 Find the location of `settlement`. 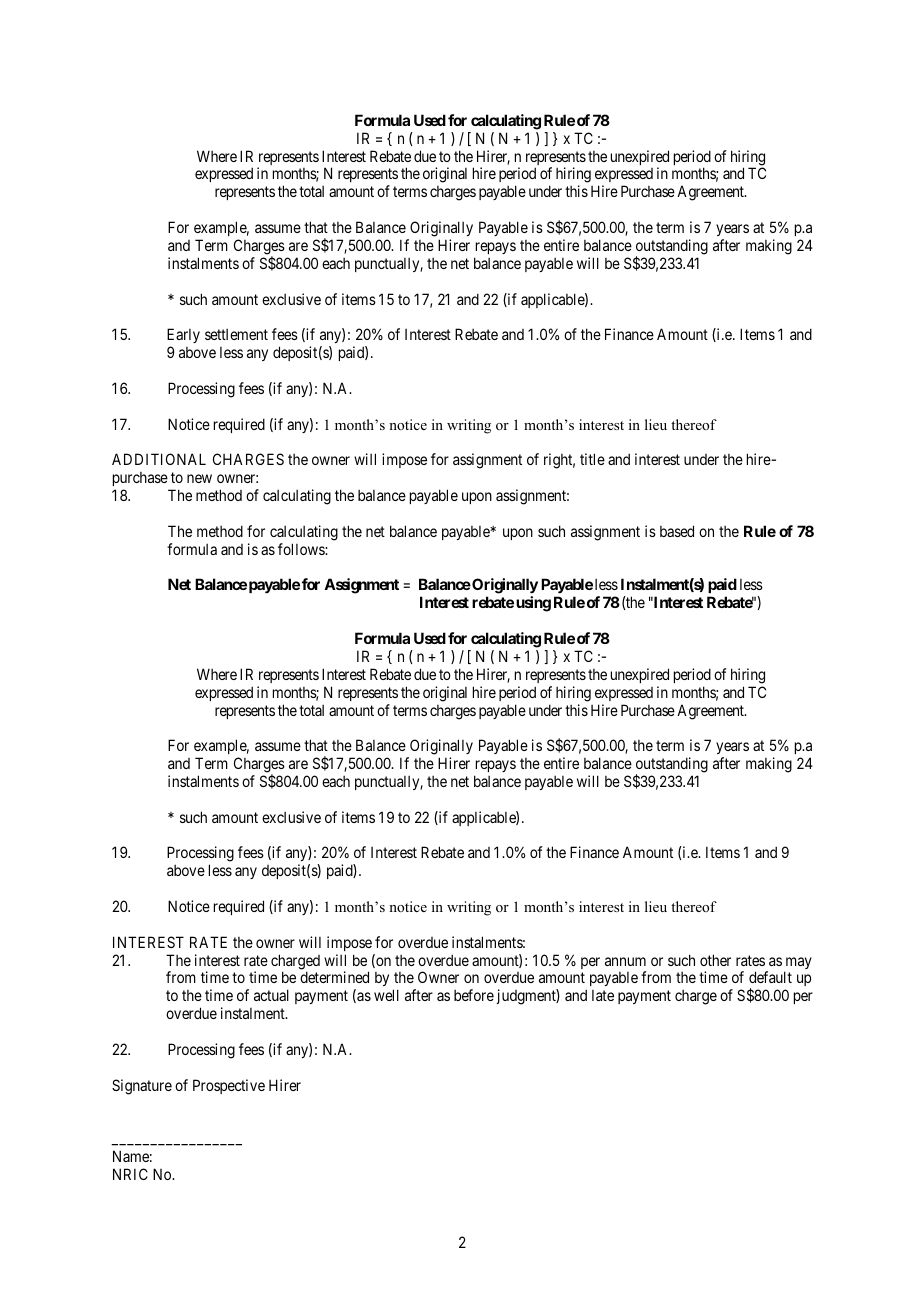

settlement is located at coordinates (236, 334).
